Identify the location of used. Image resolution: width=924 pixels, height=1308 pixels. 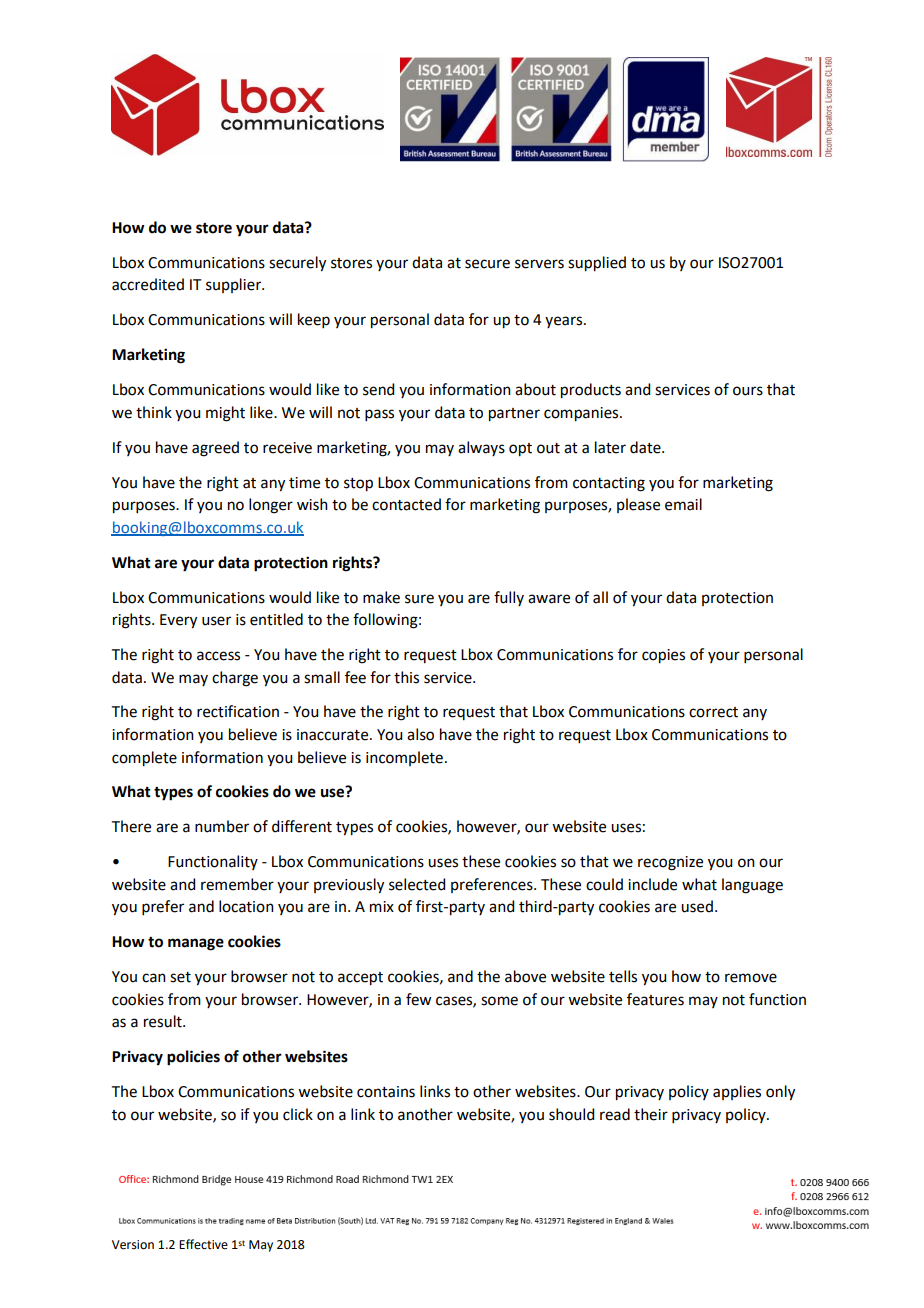
(697, 906).
